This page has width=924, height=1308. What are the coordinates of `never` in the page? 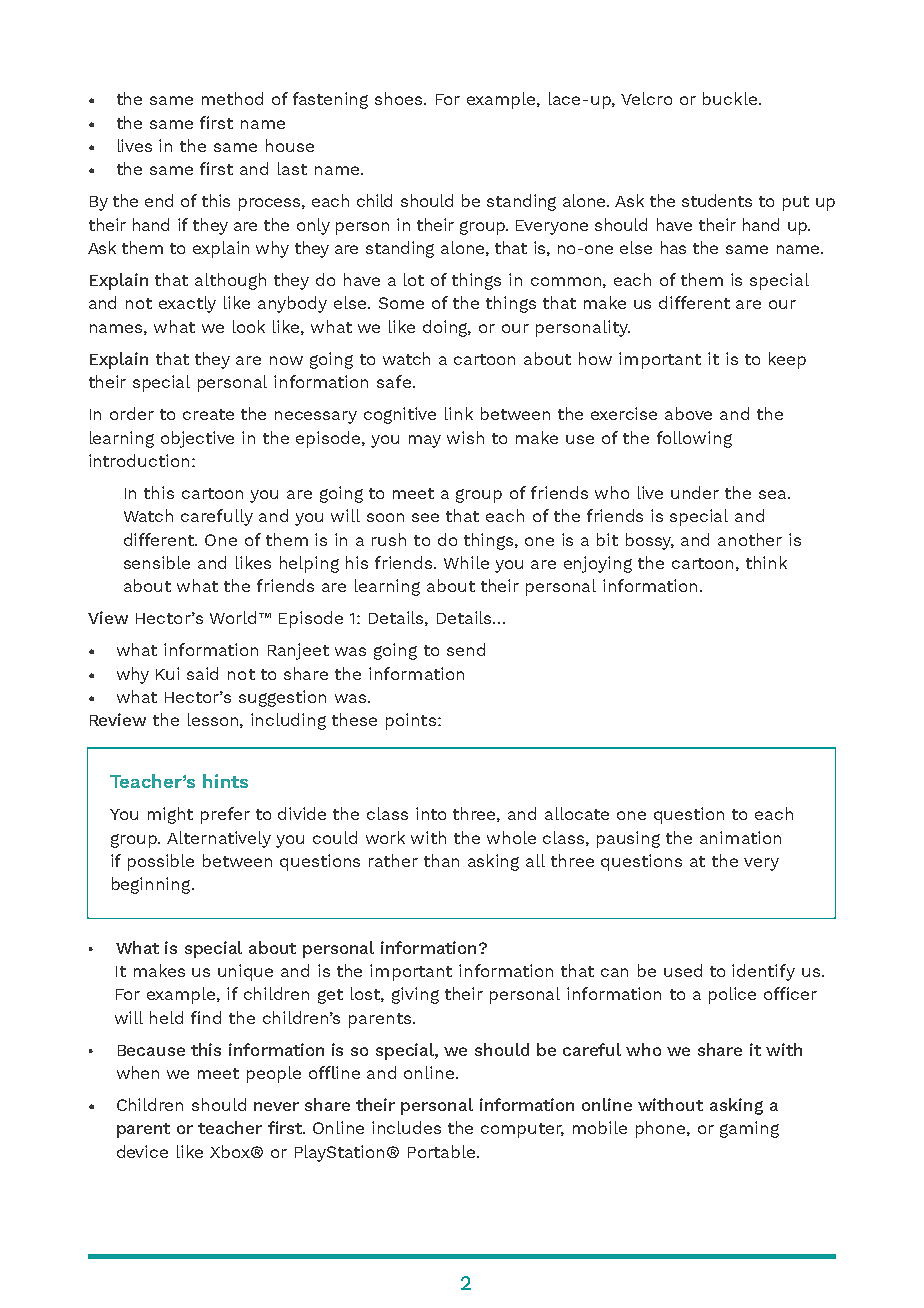 It's located at (276, 1106).
